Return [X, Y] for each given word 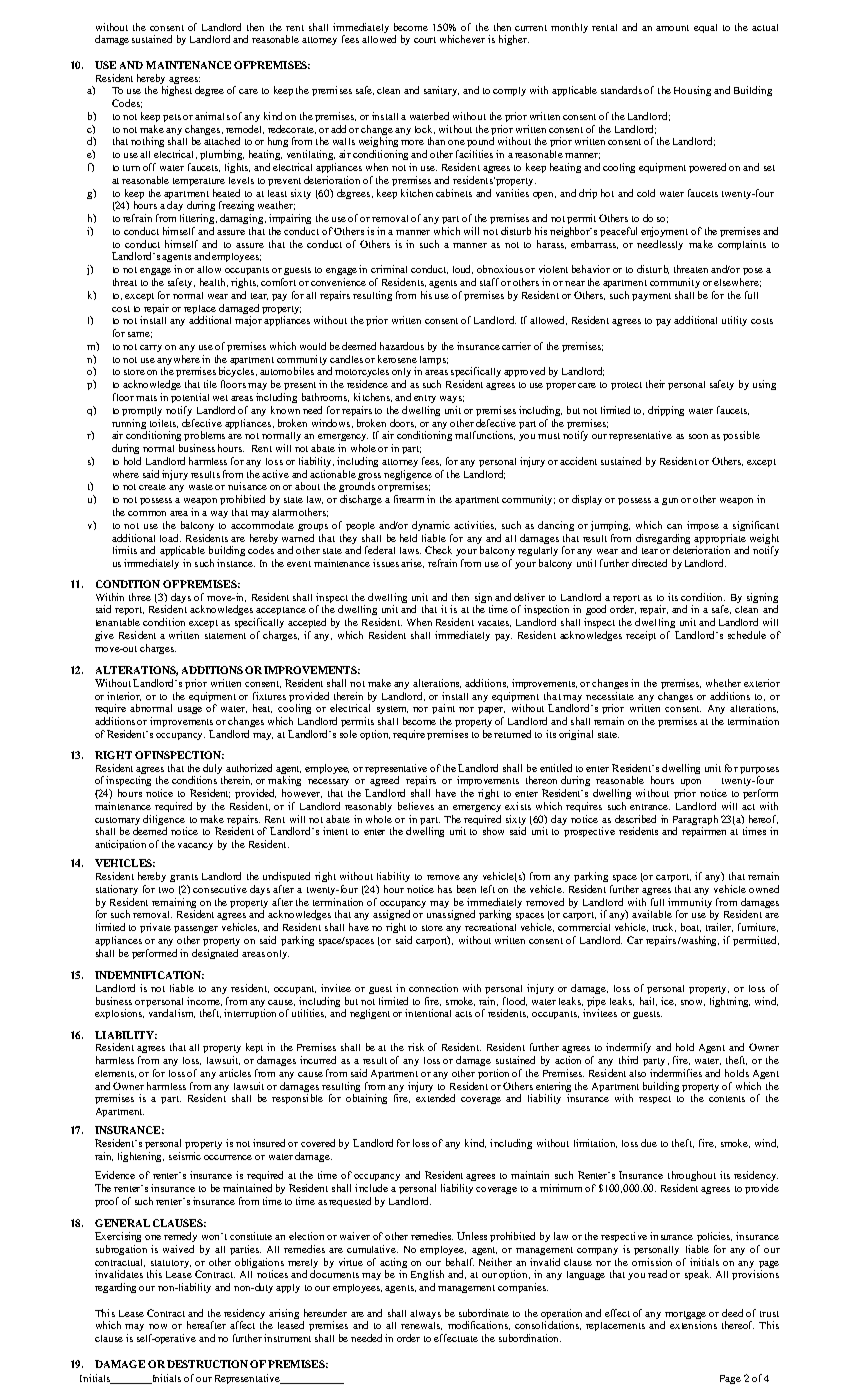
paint [443, 709]
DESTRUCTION [207, 1364]
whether [723, 683]
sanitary [441, 91]
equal [705, 28]
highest [177, 91]
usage [190, 710]
